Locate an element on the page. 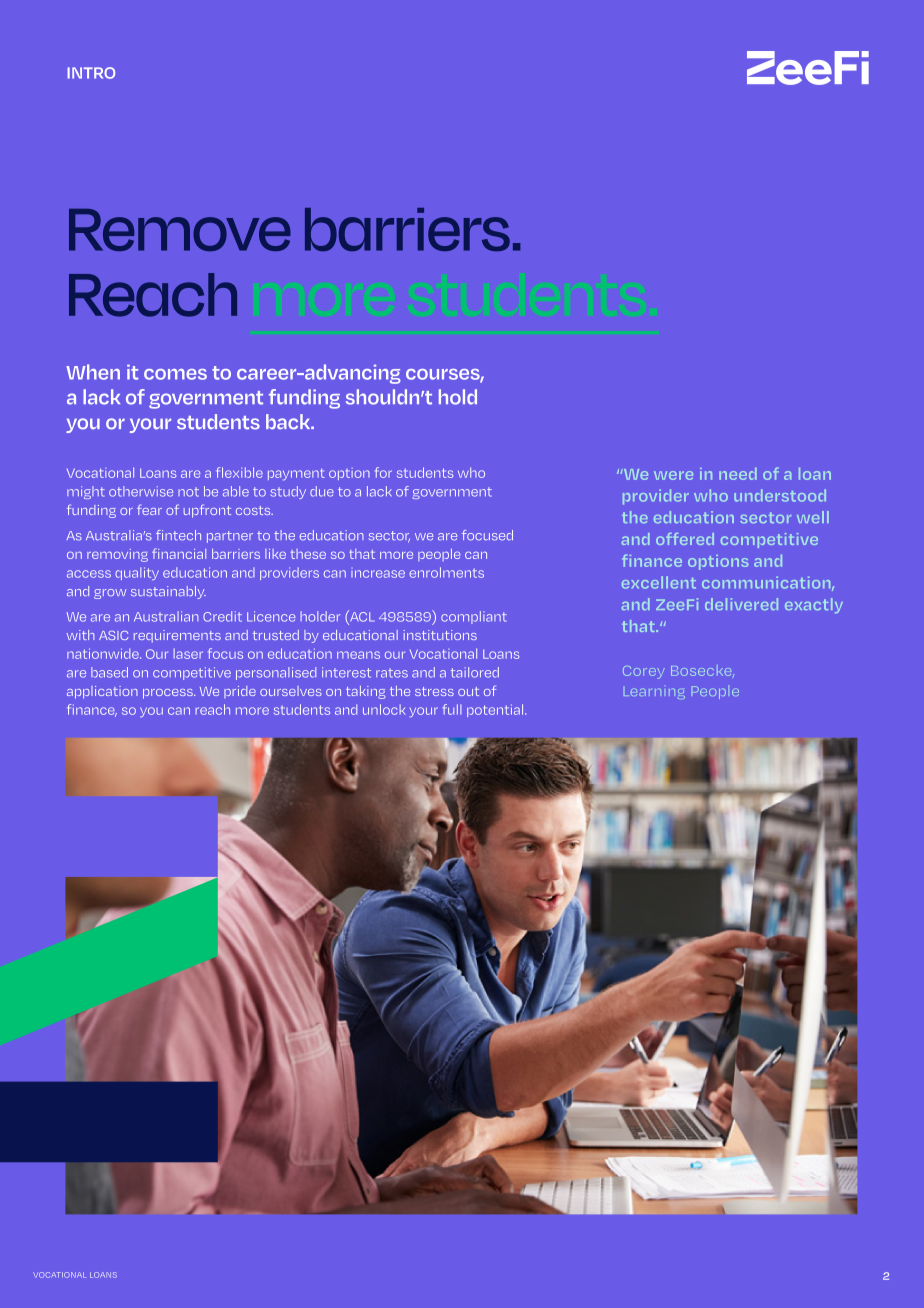 The image size is (924, 1308). need is located at coordinates (738, 474).
